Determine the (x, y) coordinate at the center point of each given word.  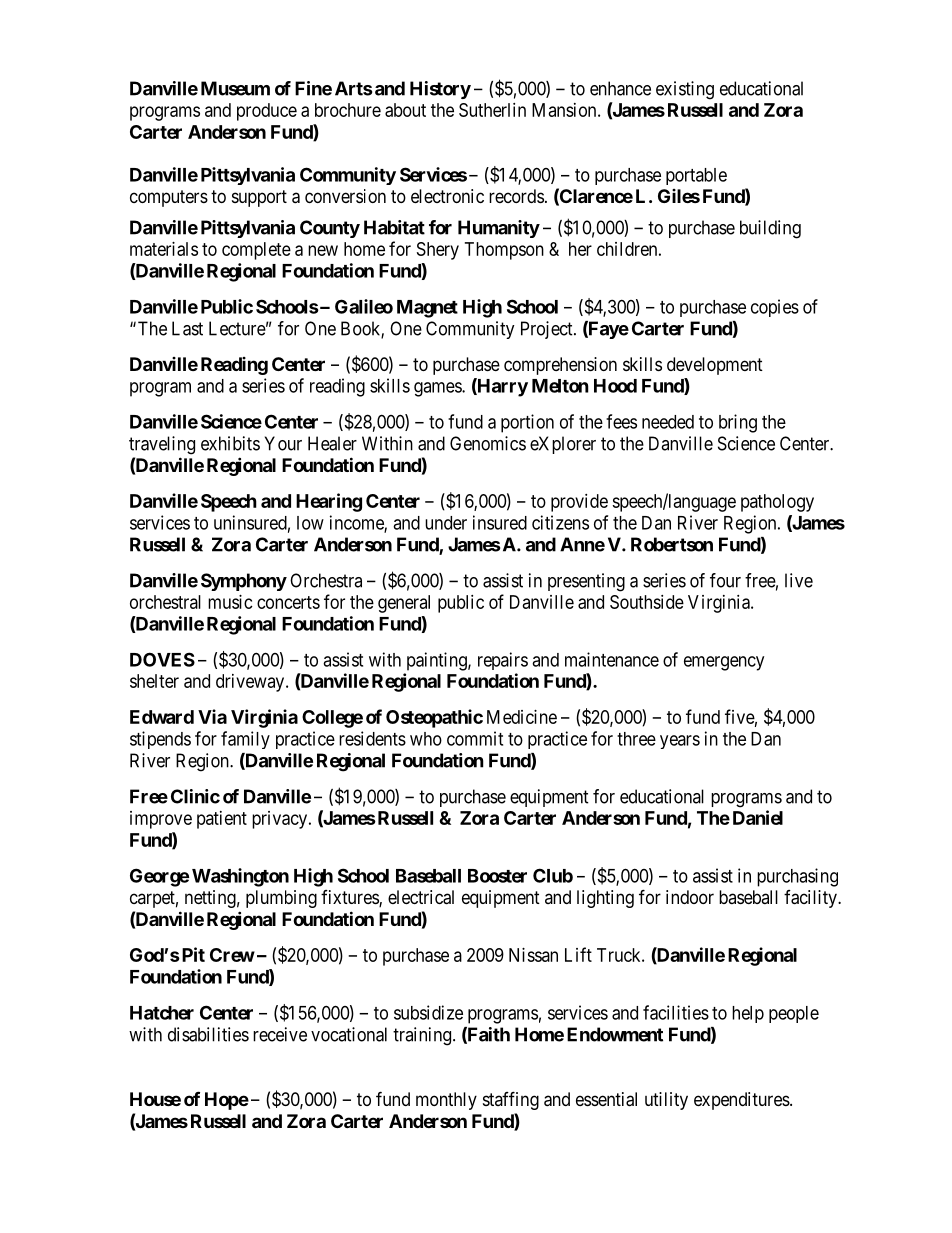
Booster (497, 876)
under (446, 523)
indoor (690, 897)
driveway (251, 683)
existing (685, 90)
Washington (240, 877)
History (440, 90)
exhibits (230, 443)
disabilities (208, 1034)
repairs (503, 661)
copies (775, 308)
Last (187, 328)
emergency (724, 663)
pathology (777, 503)
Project (548, 330)
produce (267, 112)
